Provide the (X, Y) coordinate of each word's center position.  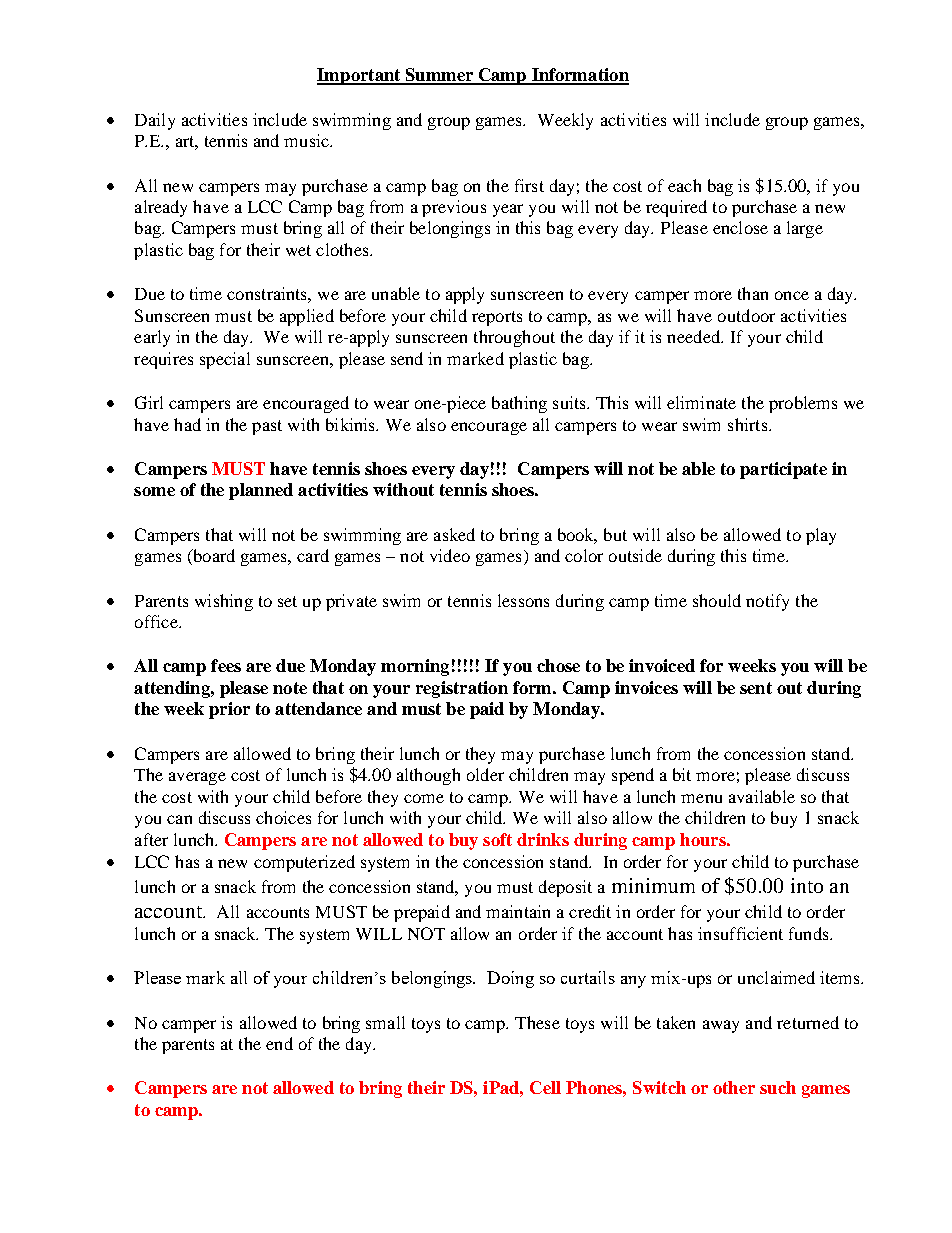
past (267, 427)
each (684, 185)
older (485, 774)
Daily (155, 121)
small (385, 1022)
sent (756, 688)
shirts (749, 424)
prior (229, 710)
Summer (439, 76)
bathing (519, 404)
